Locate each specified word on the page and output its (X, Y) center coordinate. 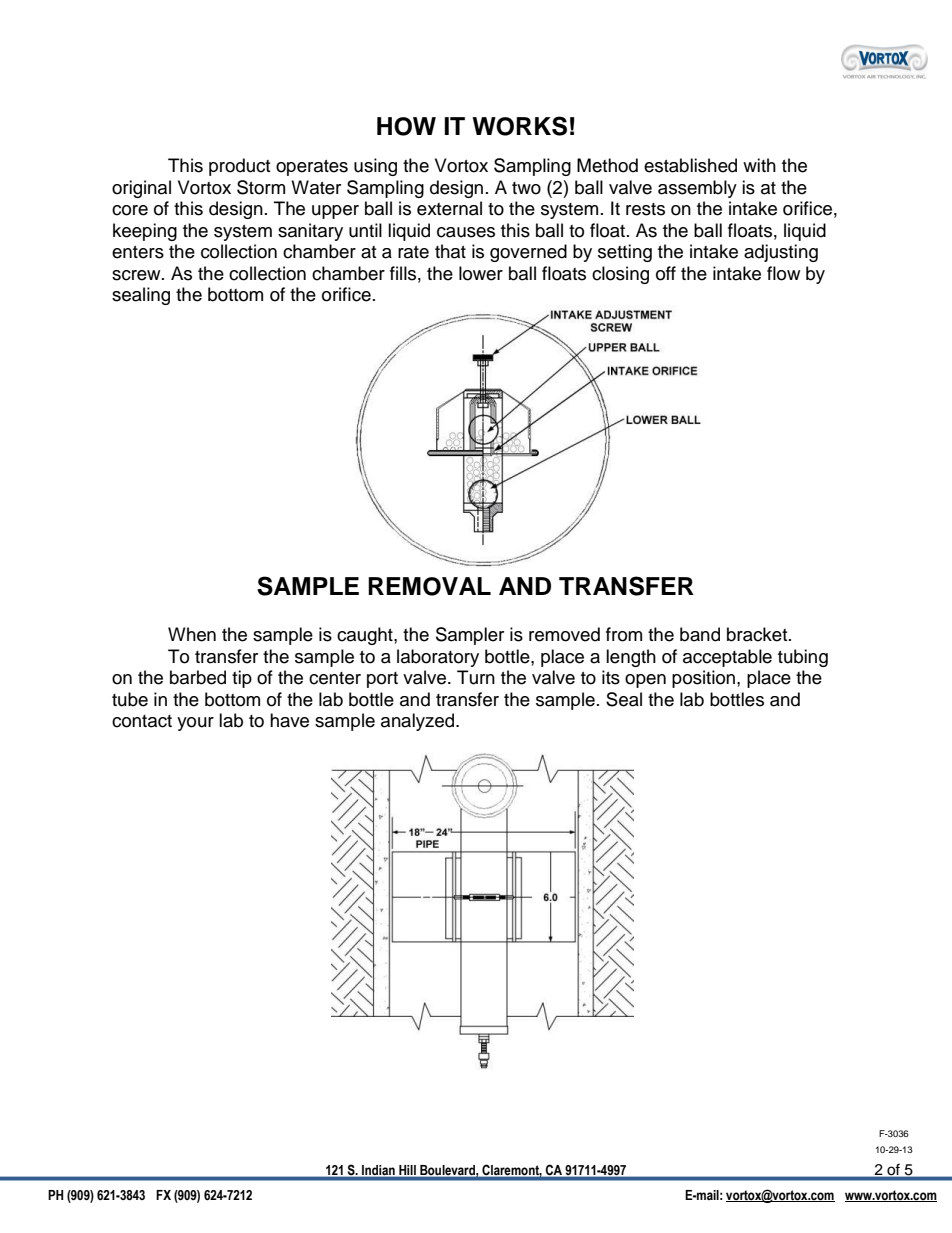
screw (137, 275)
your (195, 724)
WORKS (519, 126)
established (690, 165)
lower (481, 273)
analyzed (419, 722)
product (239, 167)
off (666, 273)
